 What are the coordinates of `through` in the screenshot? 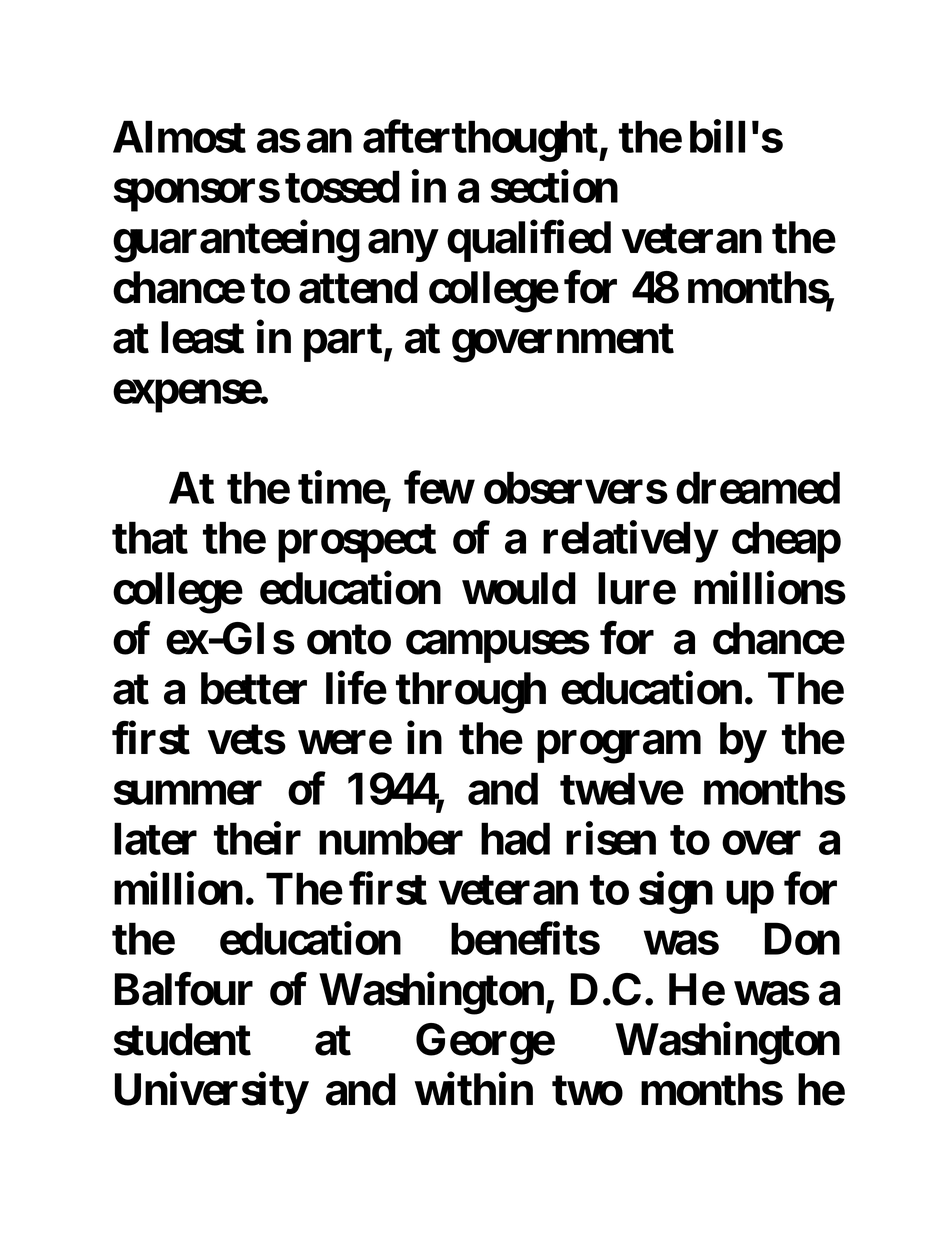 It's located at (471, 693).
